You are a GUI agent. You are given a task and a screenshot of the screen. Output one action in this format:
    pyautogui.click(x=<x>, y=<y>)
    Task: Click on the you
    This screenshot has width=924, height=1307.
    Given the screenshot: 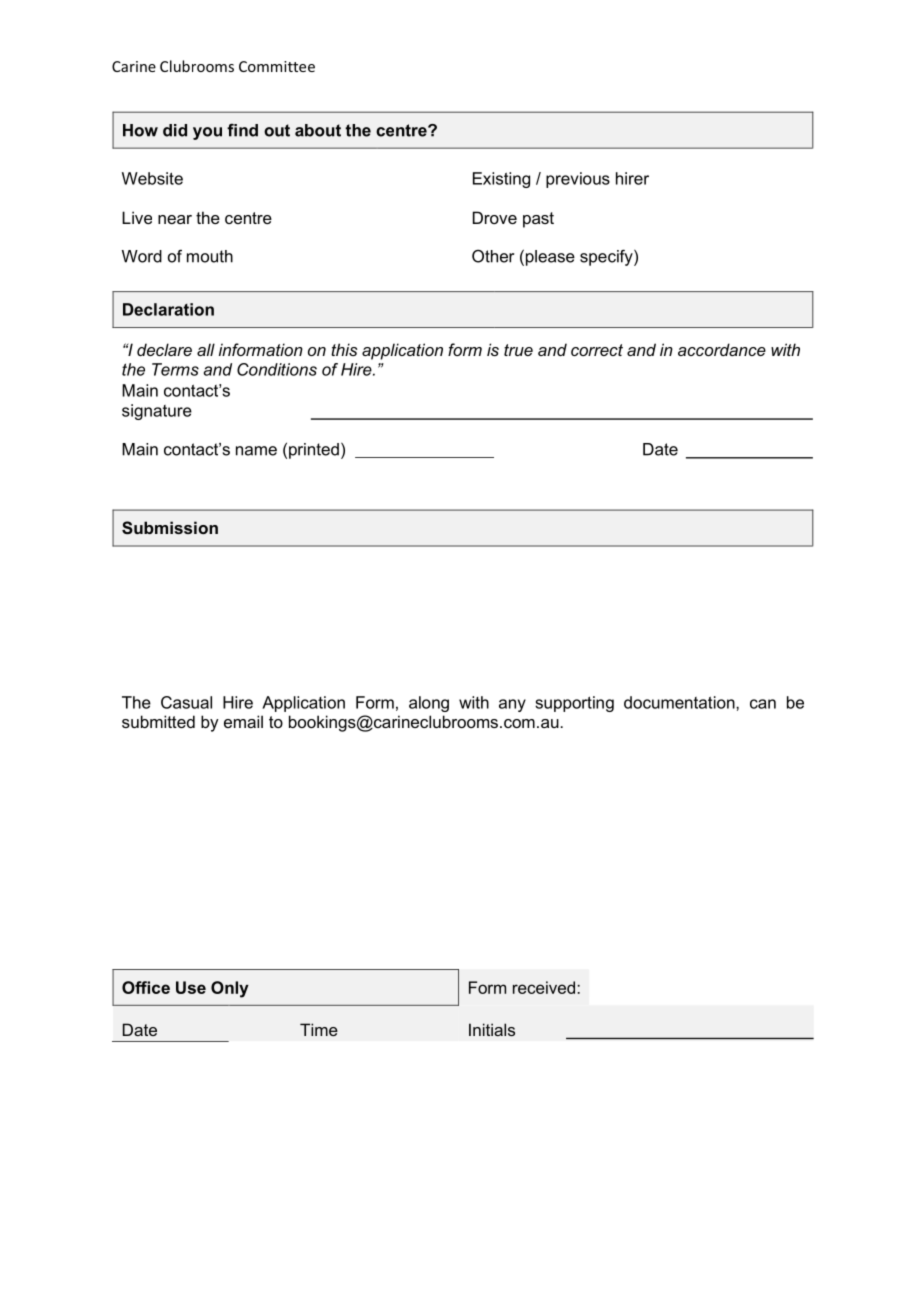 What is the action you would take?
    pyautogui.click(x=207, y=133)
